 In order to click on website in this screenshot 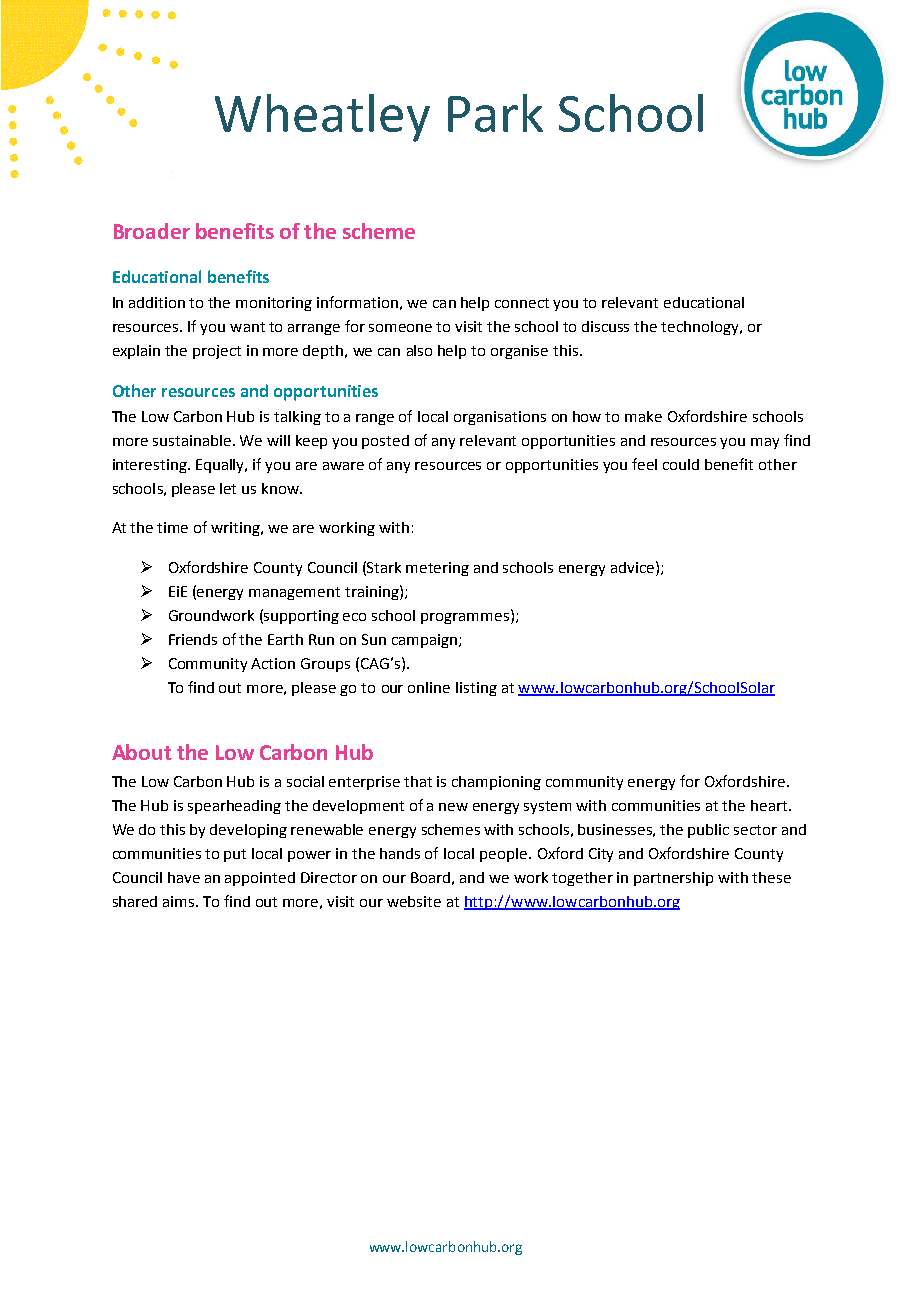, I will do `click(414, 901)`.
